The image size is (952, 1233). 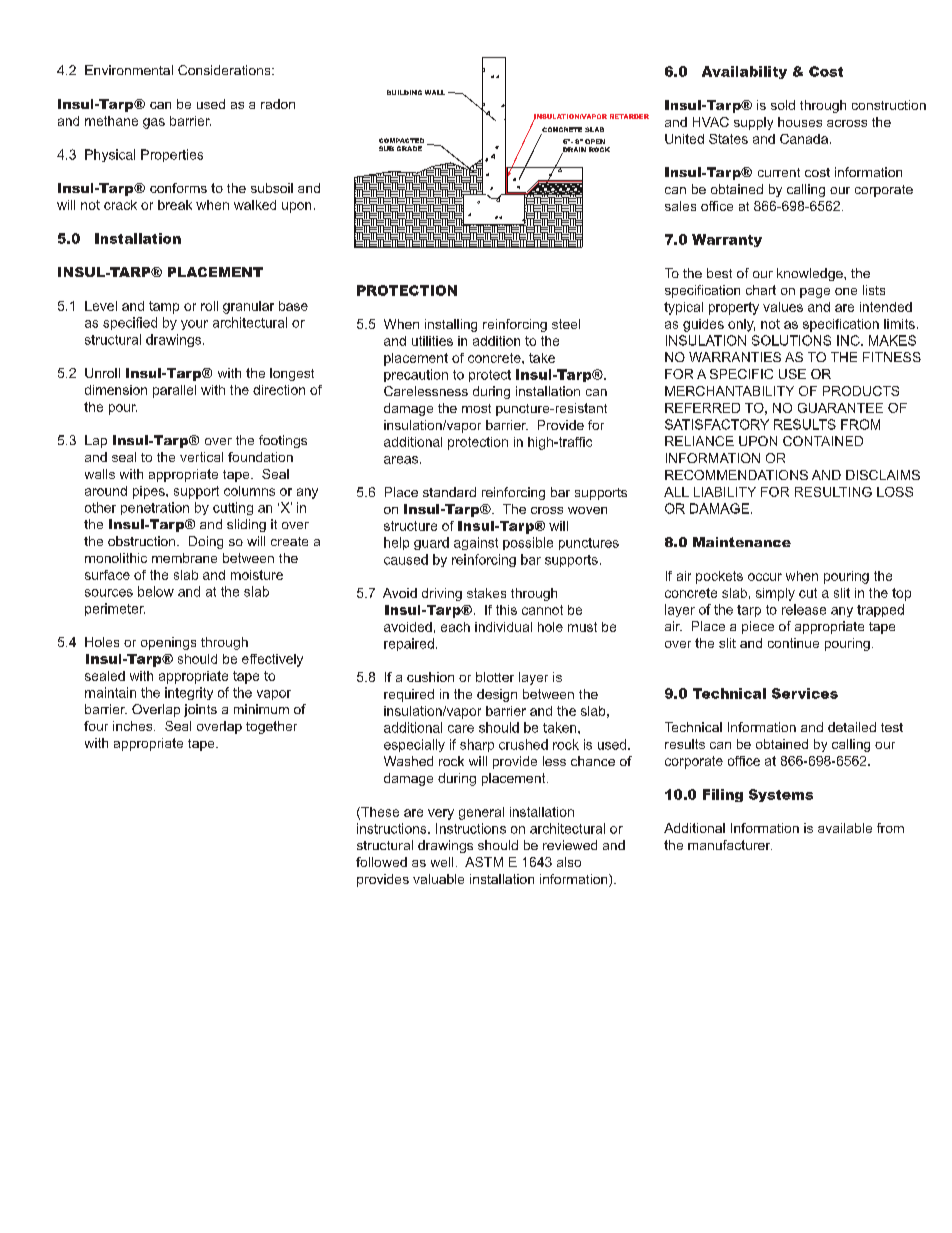 What do you see at coordinates (225, 70) in the page?
I see `Considerations` at bounding box center [225, 70].
